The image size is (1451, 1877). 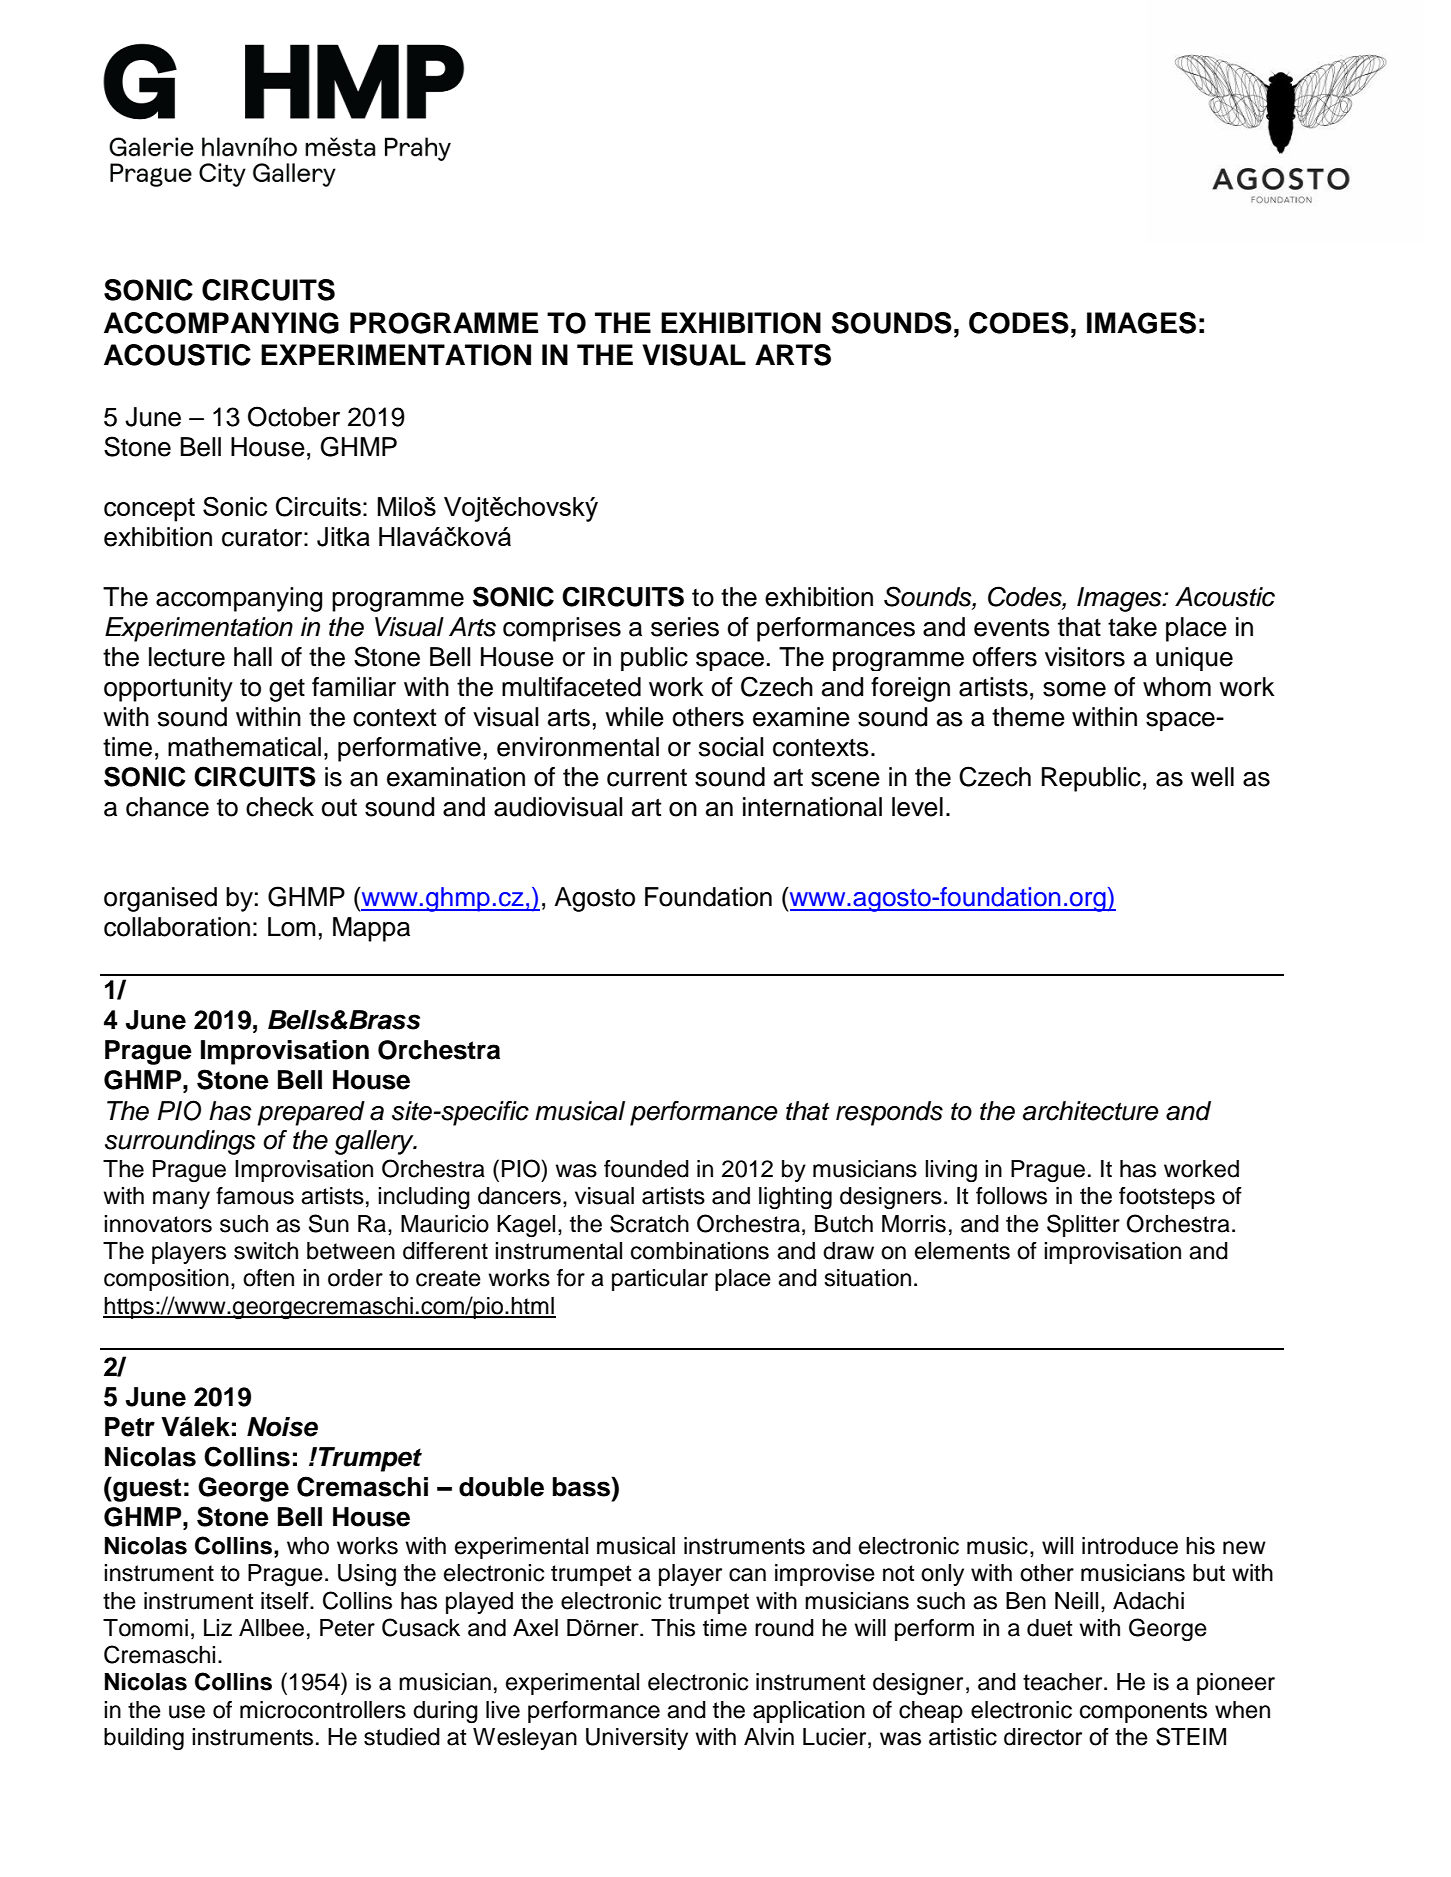 I want to click on components, so click(x=1143, y=1712).
